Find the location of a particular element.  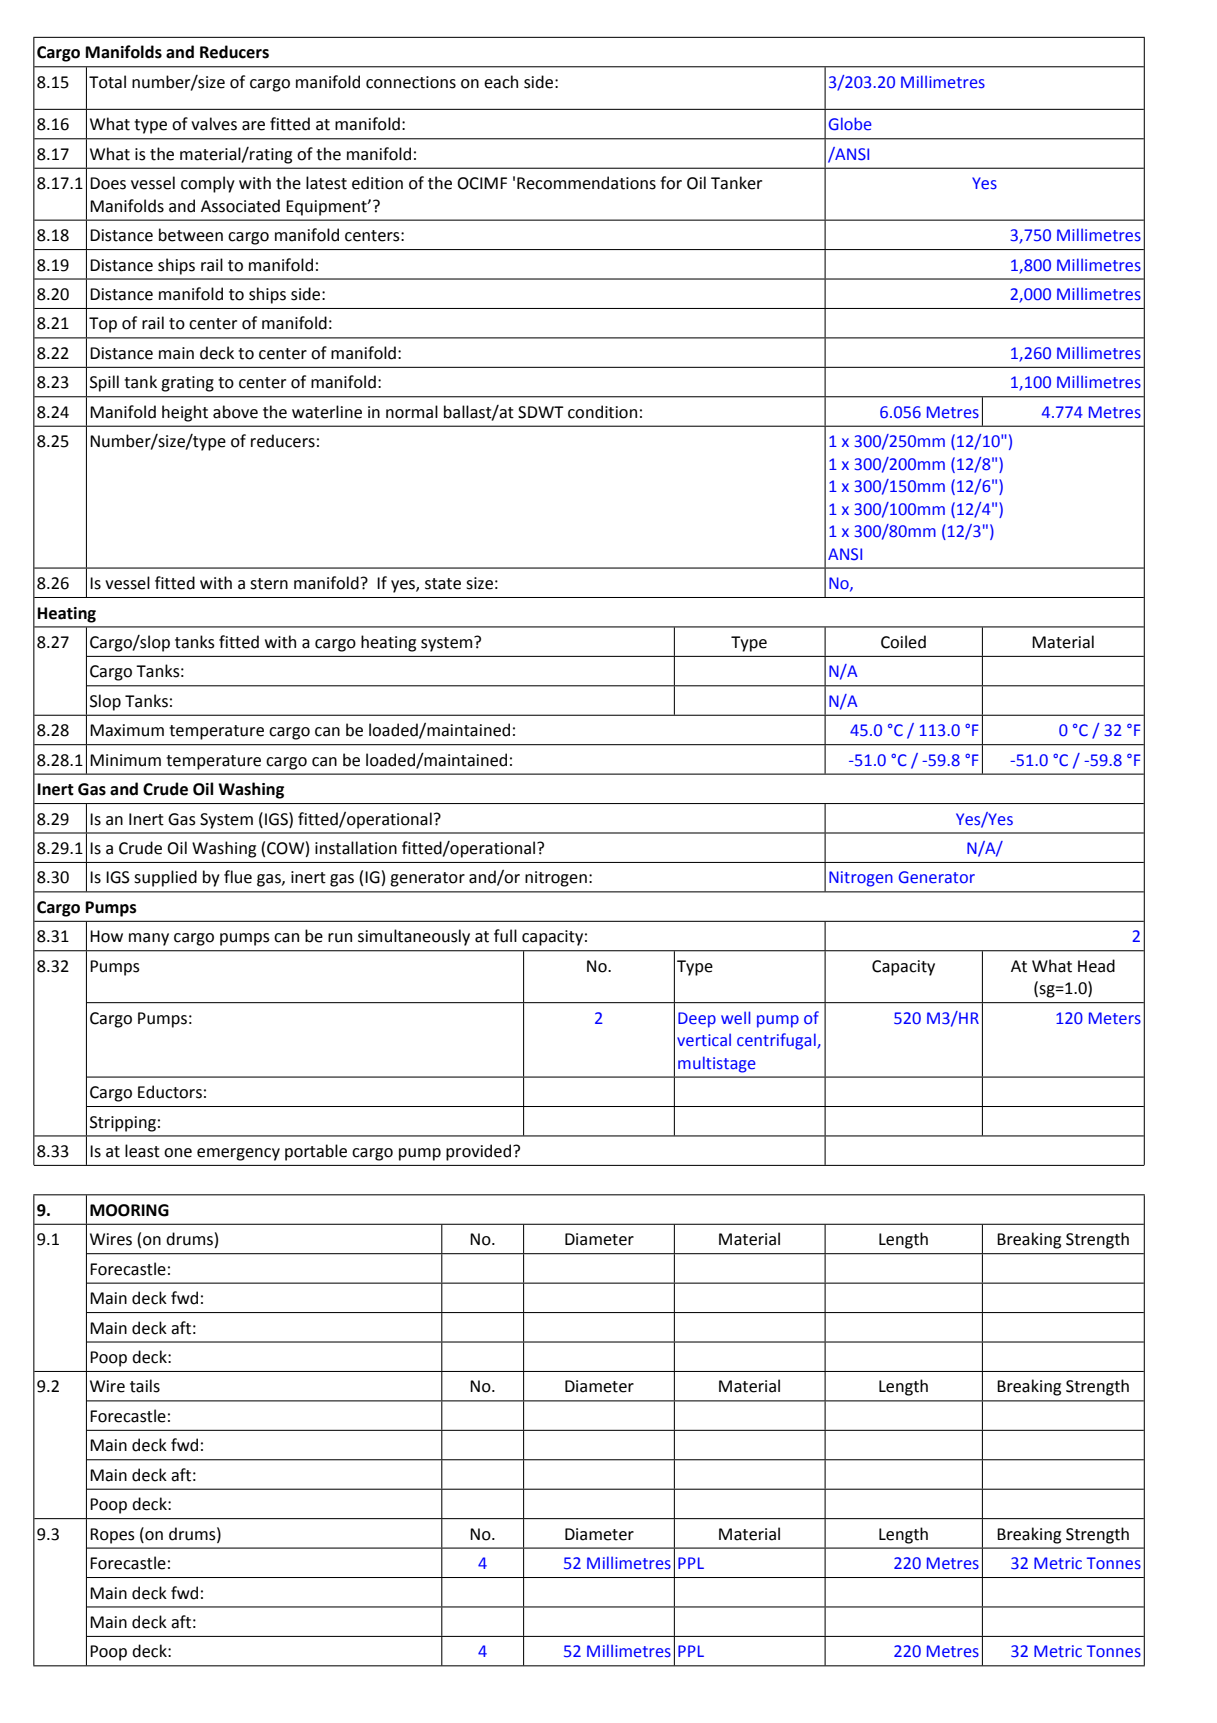

above is located at coordinates (235, 412).
